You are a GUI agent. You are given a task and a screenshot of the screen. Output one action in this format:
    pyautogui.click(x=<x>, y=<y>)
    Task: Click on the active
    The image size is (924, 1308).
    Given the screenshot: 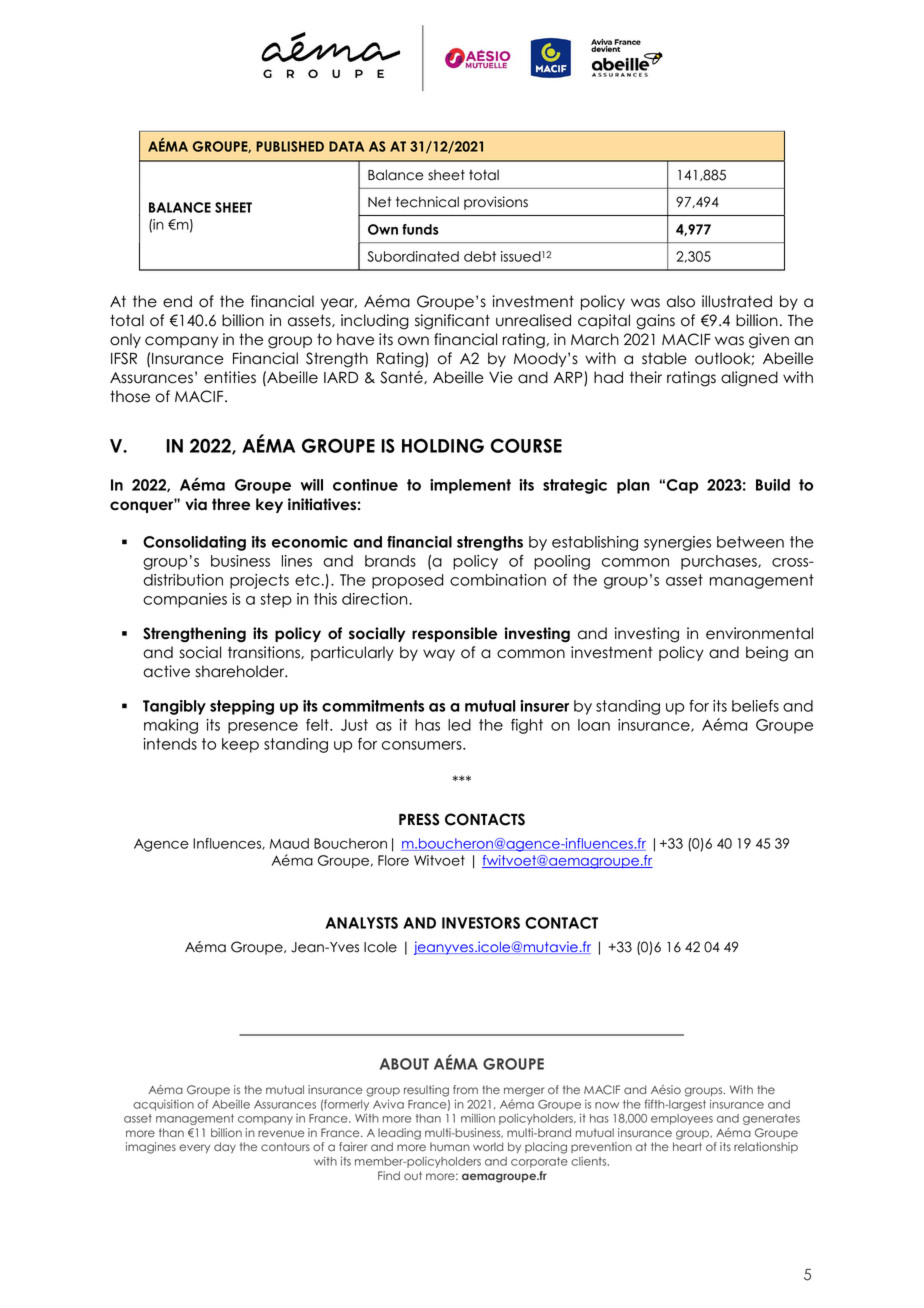 What is the action you would take?
    pyautogui.click(x=166, y=671)
